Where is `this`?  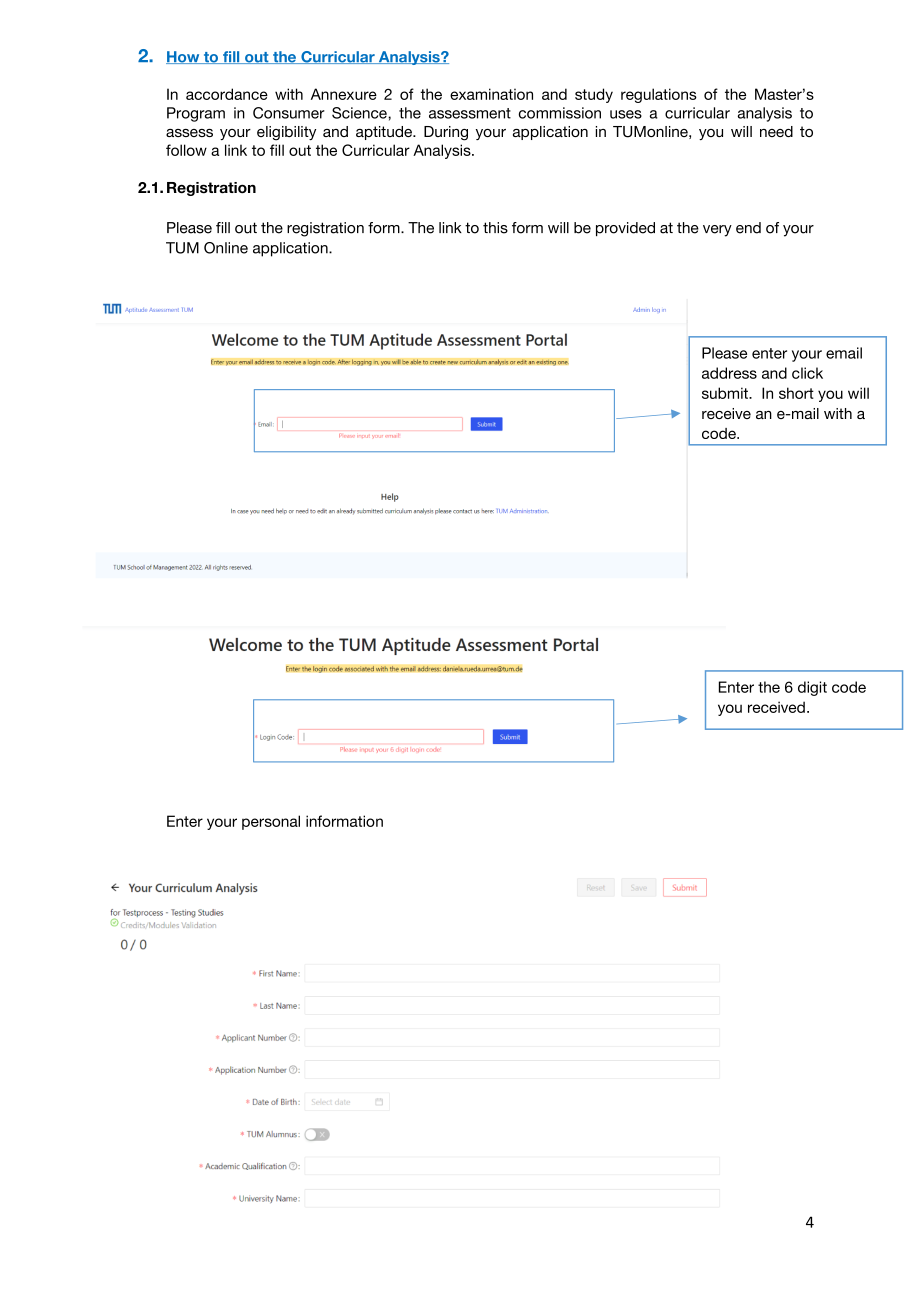 this is located at coordinates (495, 228).
